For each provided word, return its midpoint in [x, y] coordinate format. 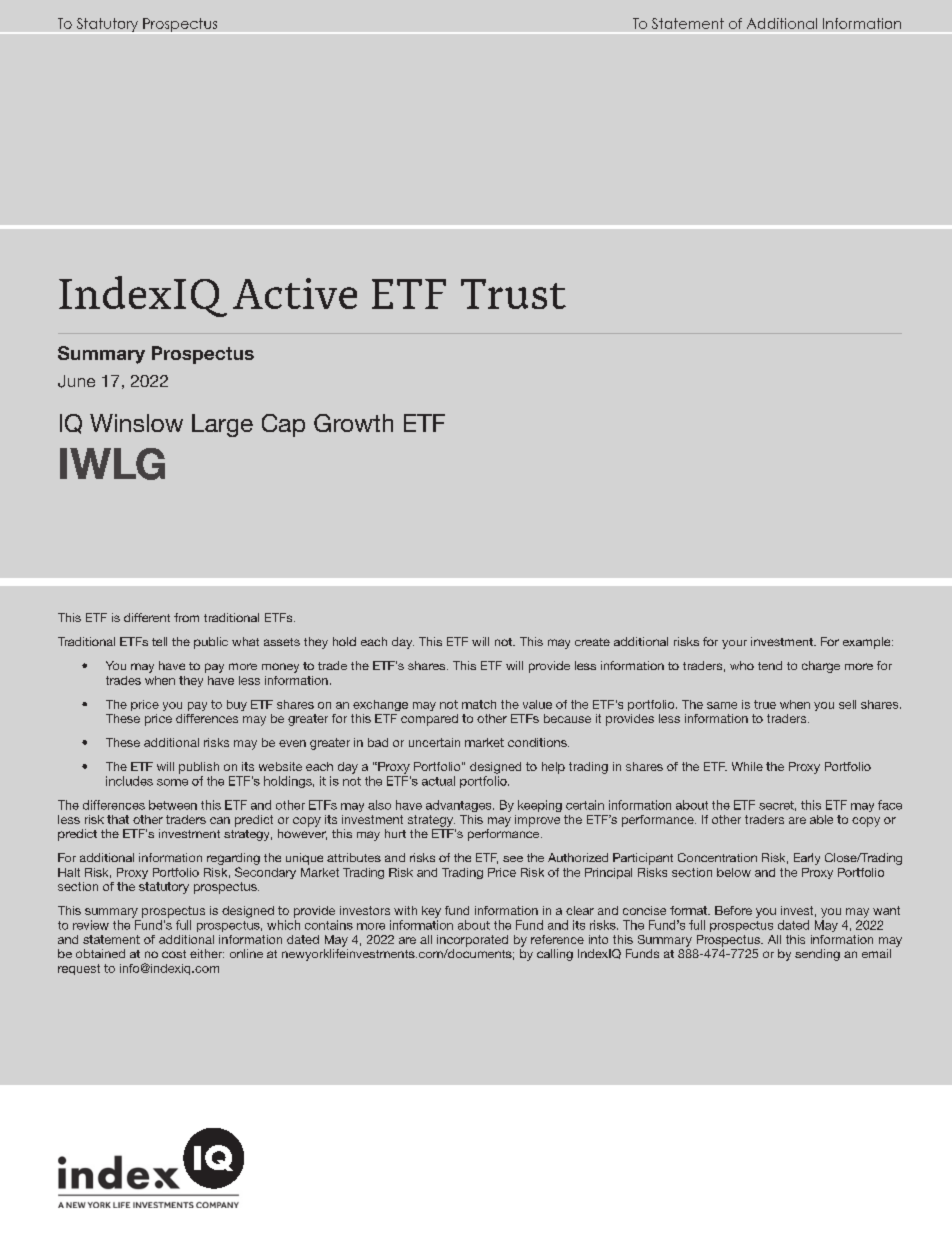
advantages [460, 806]
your [734, 644]
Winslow [136, 423]
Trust [513, 294]
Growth [353, 423]
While [747, 766]
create [592, 642]
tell [159, 641]
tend [770, 665]
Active [295, 293]
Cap [283, 425]
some [172, 782]
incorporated [472, 941]
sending [817, 955]
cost [174, 954]
